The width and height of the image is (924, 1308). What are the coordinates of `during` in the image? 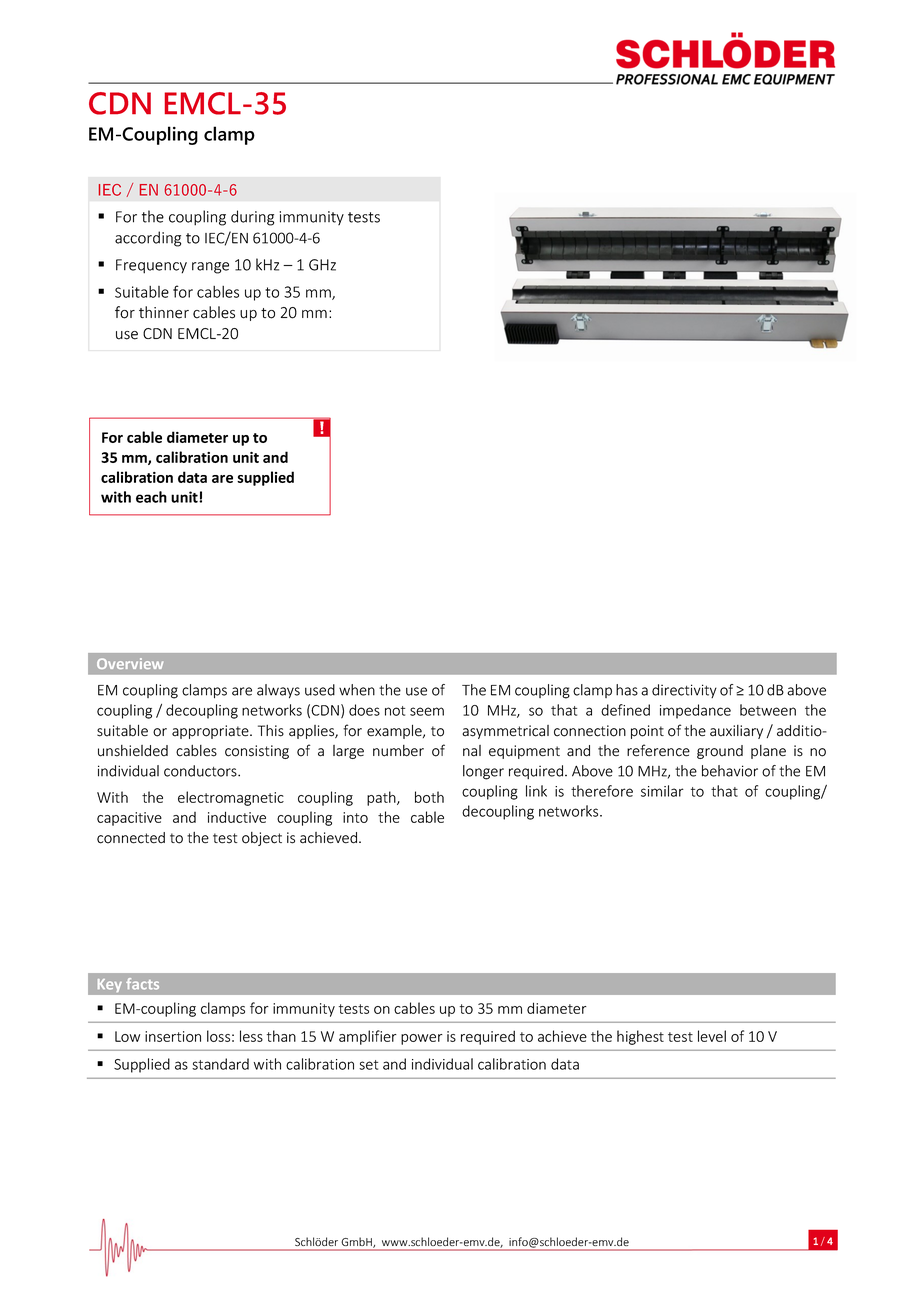 It's located at (252, 218).
